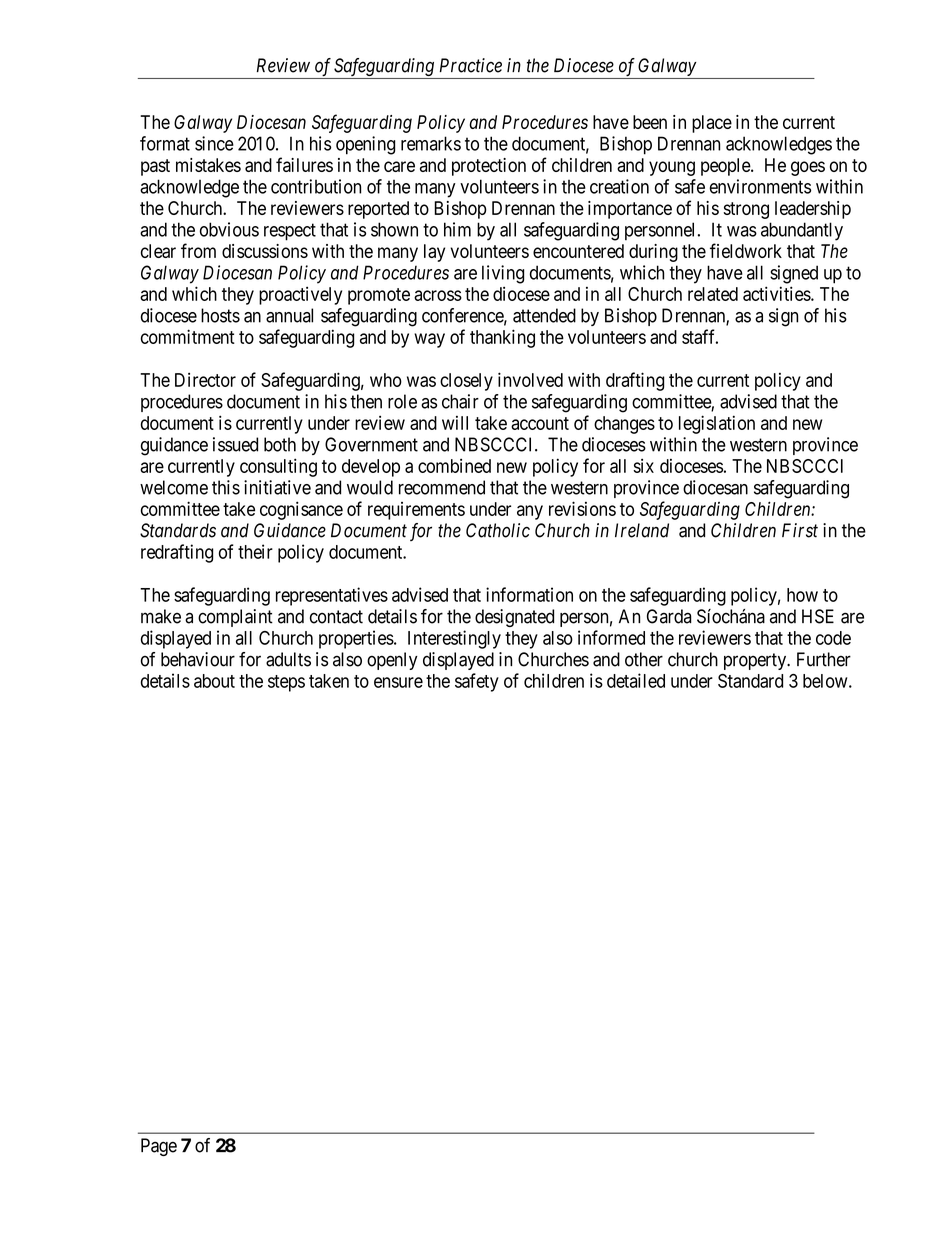 This screenshot has height=1233, width=952. What do you see at coordinates (756, 661) in the screenshot?
I see `property` at bounding box center [756, 661].
